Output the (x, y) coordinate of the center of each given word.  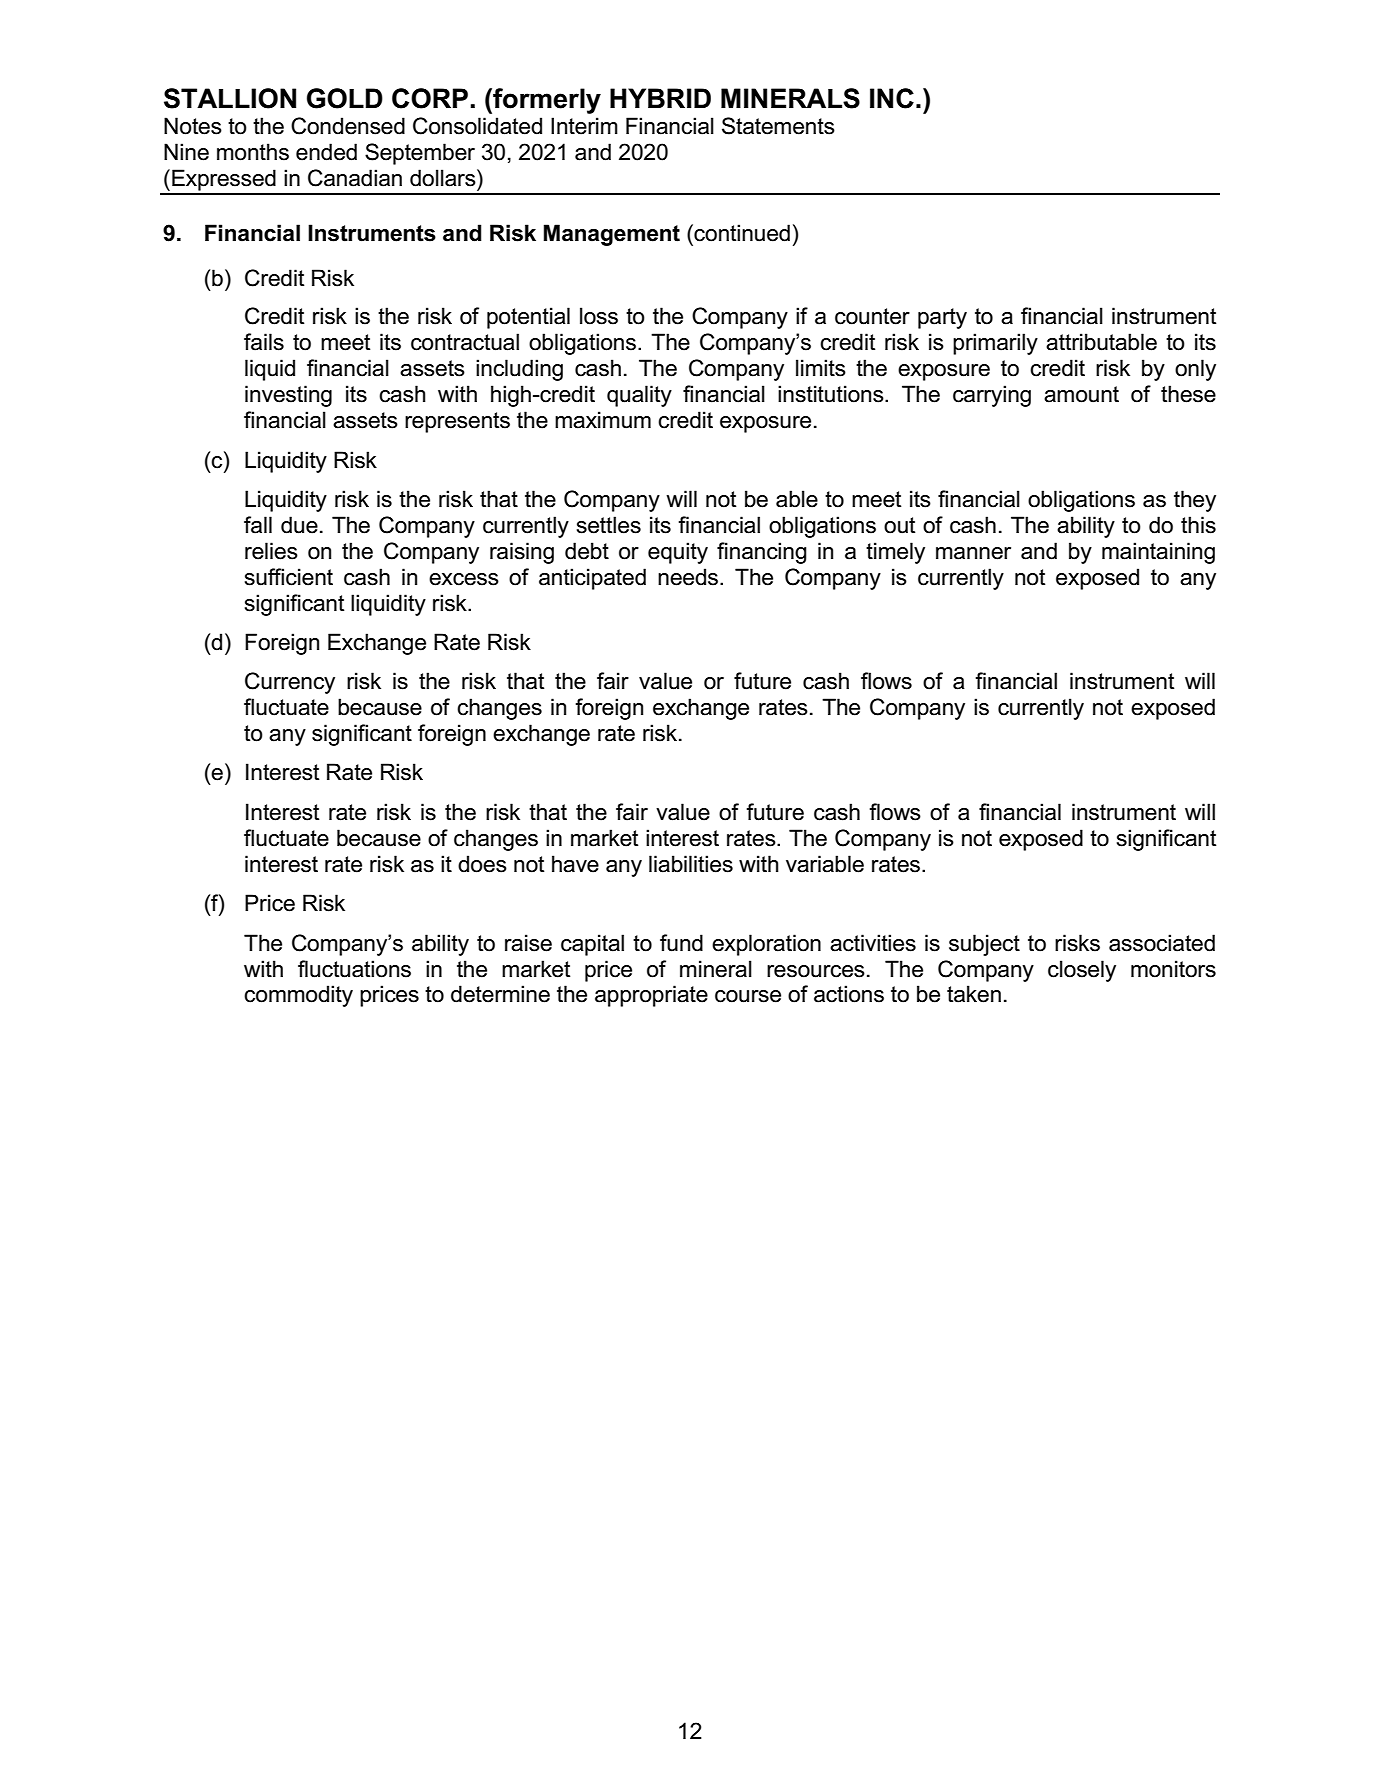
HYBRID (660, 98)
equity (678, 553)
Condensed (348, 126)
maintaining (1158, 553)
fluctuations (354, 969)
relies (271, 551)
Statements (778, 126)
